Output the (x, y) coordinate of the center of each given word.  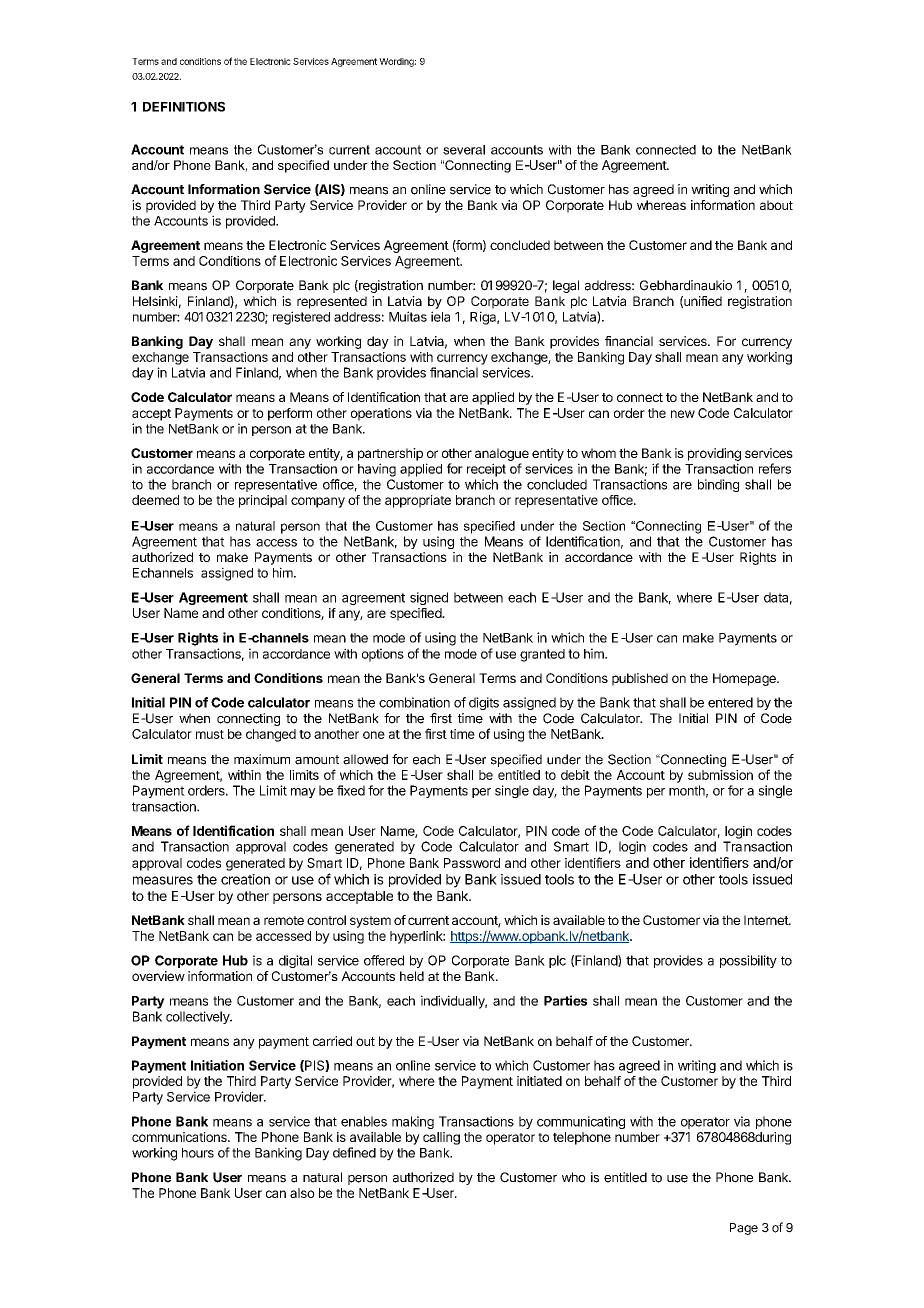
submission (720, 775)
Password (472, 863)
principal (263, 501)
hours (198, 1153)
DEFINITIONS (184, 106)
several (464, 150)
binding (718, 485)
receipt (486, 470)
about (776, 205)
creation (245, 879)
